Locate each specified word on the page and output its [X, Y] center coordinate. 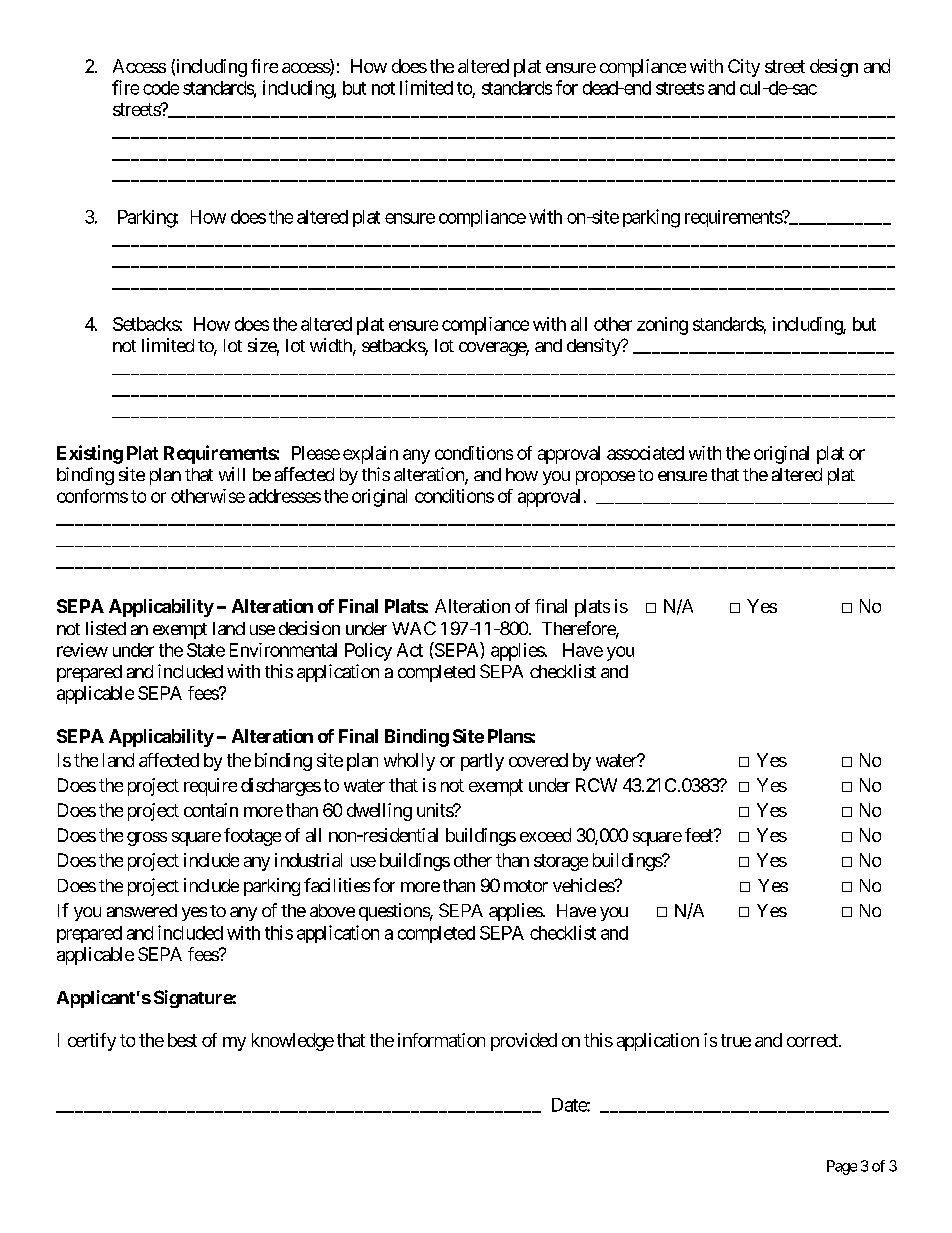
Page [842, 1167]
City [744, 68]
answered [142, 910]
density [594, 347]
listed [106, 628]
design [834, 68]
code [161, 88]
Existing [90, 454]
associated [645, 453]
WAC [414, 628]
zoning [662, 326]
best [182, 1040]
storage [561, 862]
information [441, 1040]
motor [526, 886]
